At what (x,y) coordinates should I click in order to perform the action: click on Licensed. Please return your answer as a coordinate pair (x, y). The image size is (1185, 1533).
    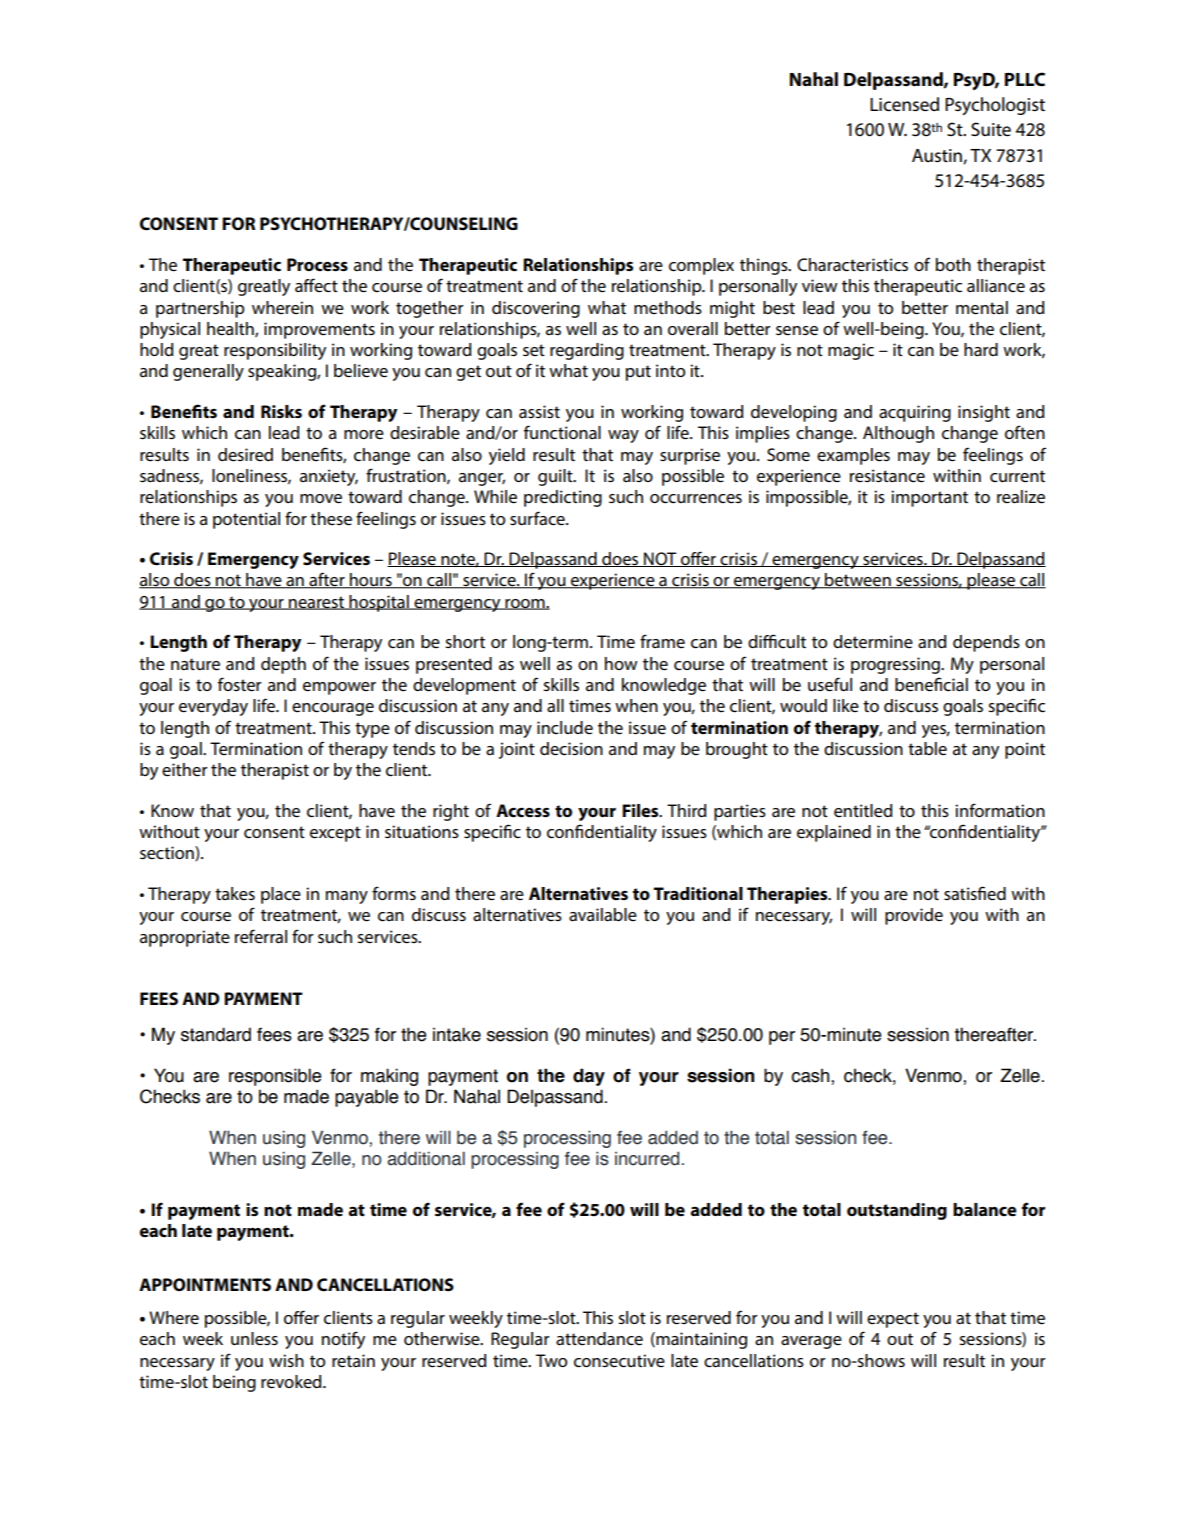
    Looking at the image, I should click on (904, 104).
